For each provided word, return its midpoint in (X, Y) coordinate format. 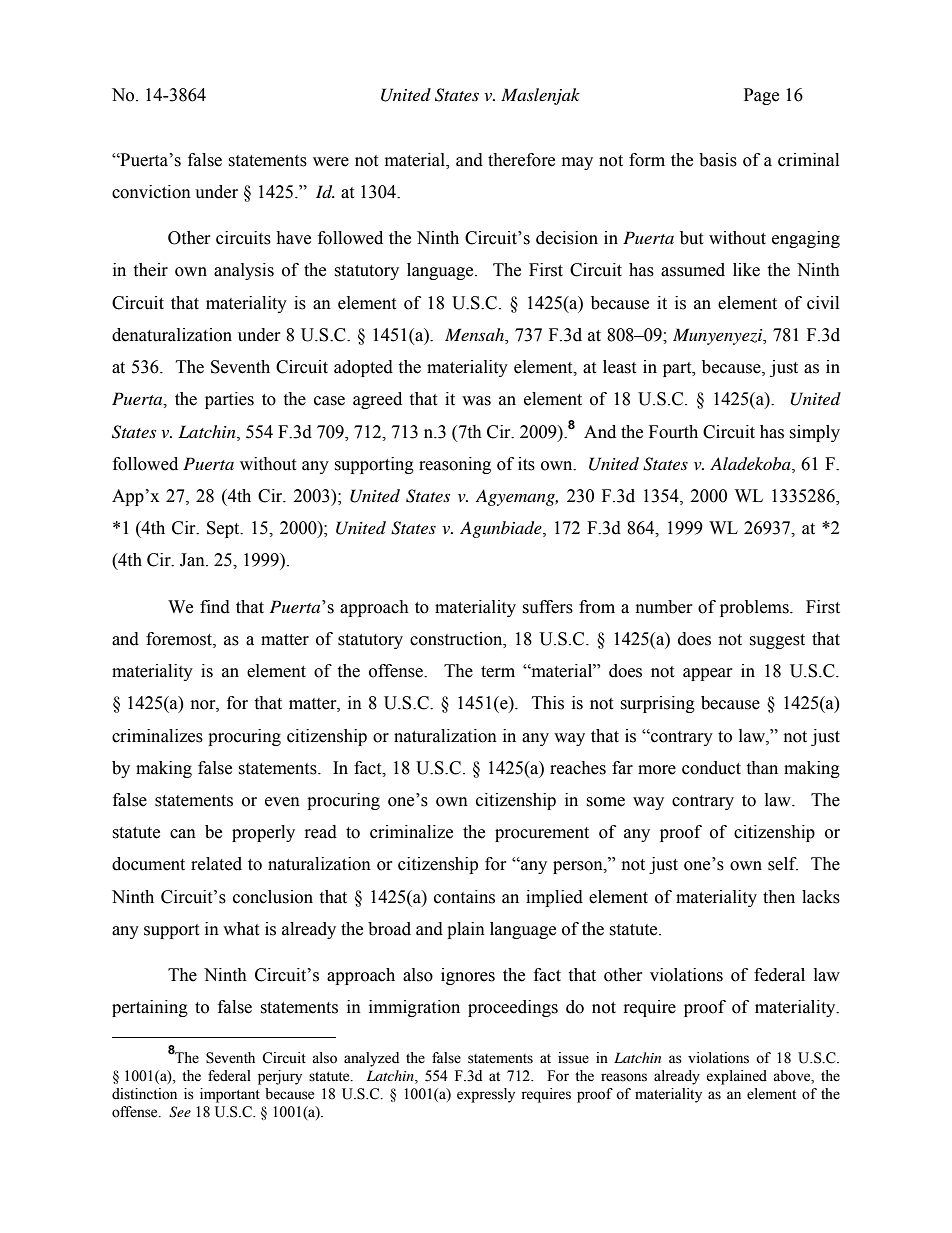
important (230, 1095)
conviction (151, 192)
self (783, 864)
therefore (521, 160)
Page (761, 96)
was (476, 401)
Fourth (673, 432)
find (215, 607)
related (216, 864)
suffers (547, 607)
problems (755, 608)
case (329, 401)
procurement (542, 834)
